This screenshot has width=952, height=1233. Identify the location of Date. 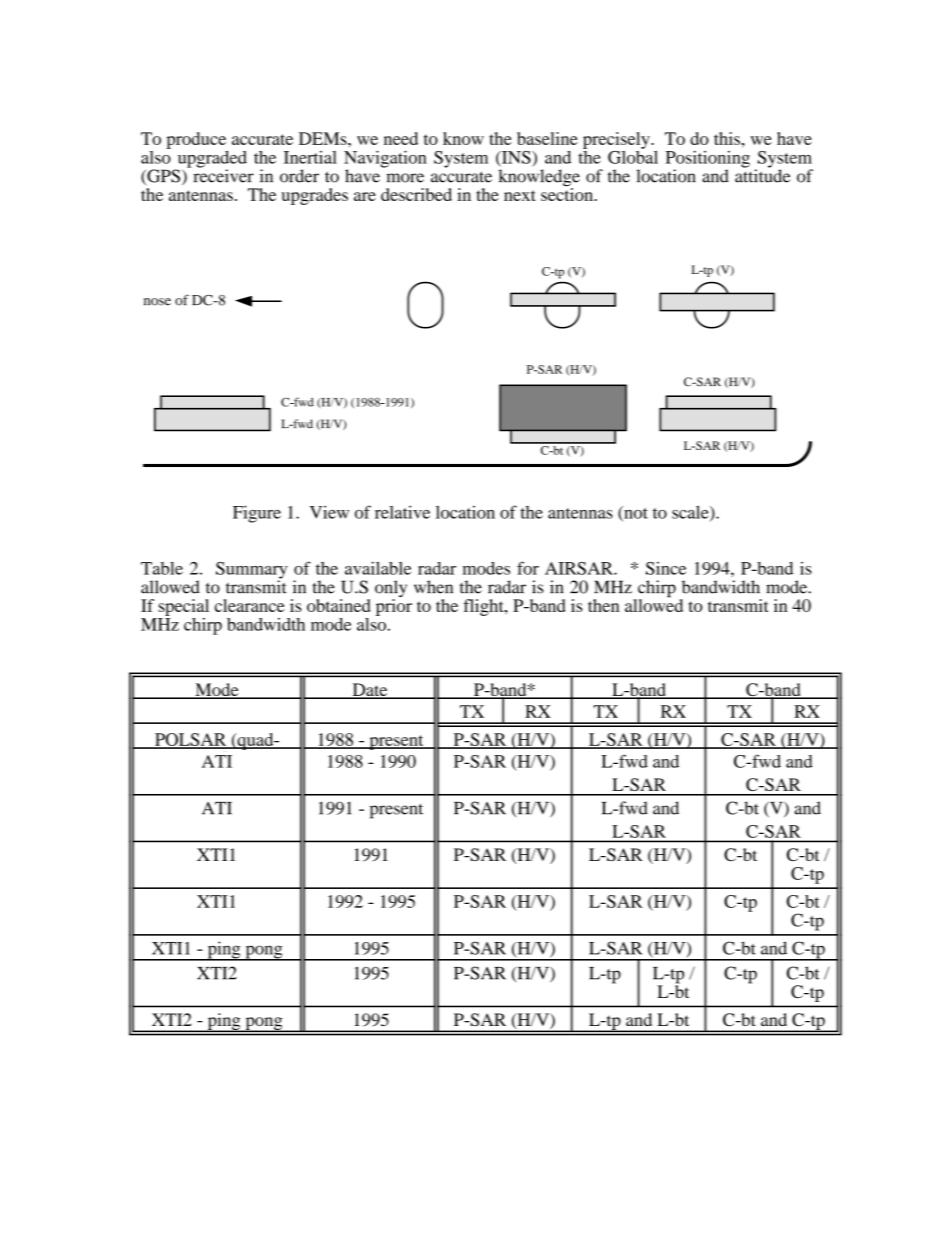
(370, 691).
